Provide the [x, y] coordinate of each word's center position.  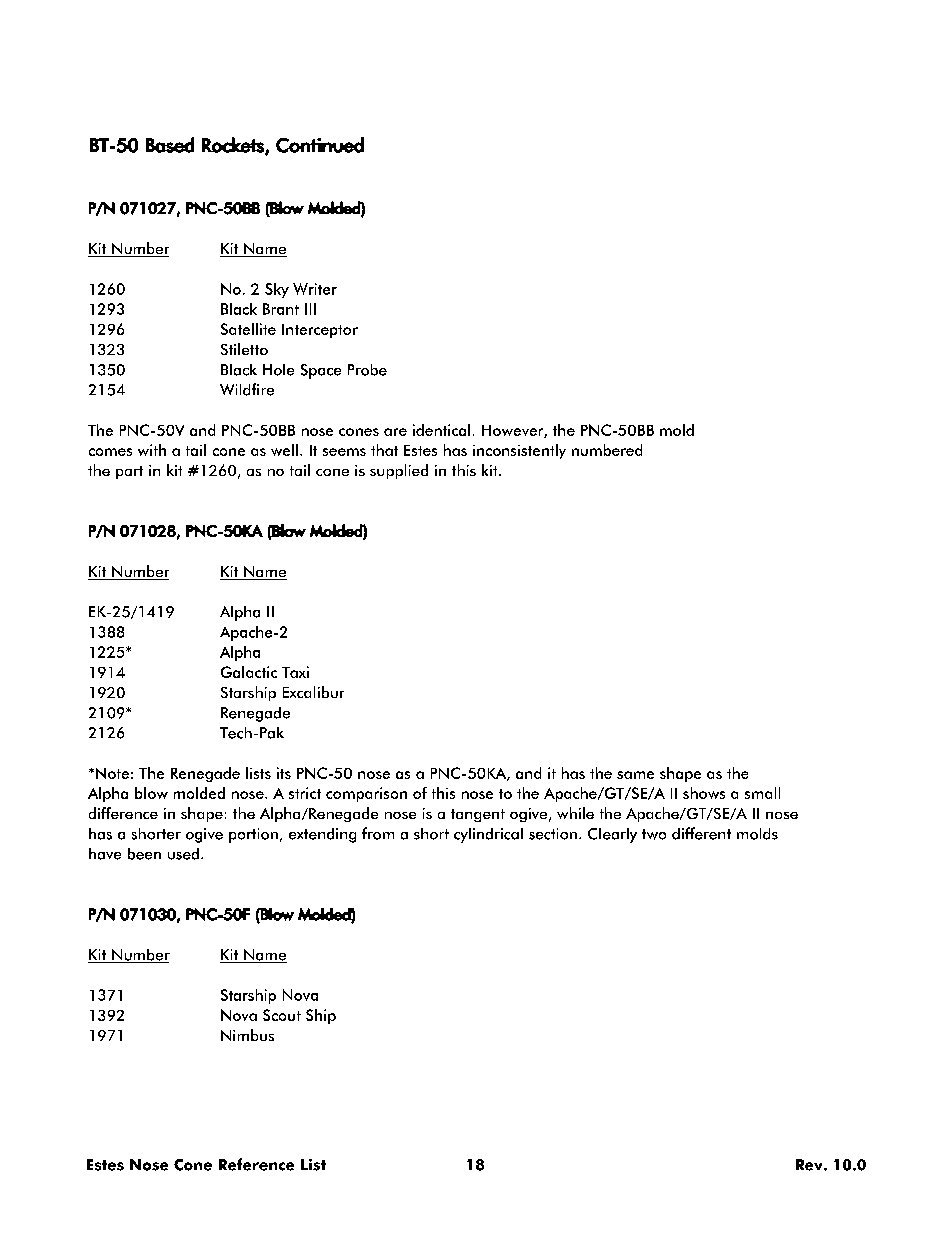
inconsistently [519, 451]
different [701, 833]
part [129, 472]
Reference [256, 1164]
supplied [399, 471]
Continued [320, 145]
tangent [478, 815]
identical [441, 430]
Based [170, 145]
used [183, 854]
